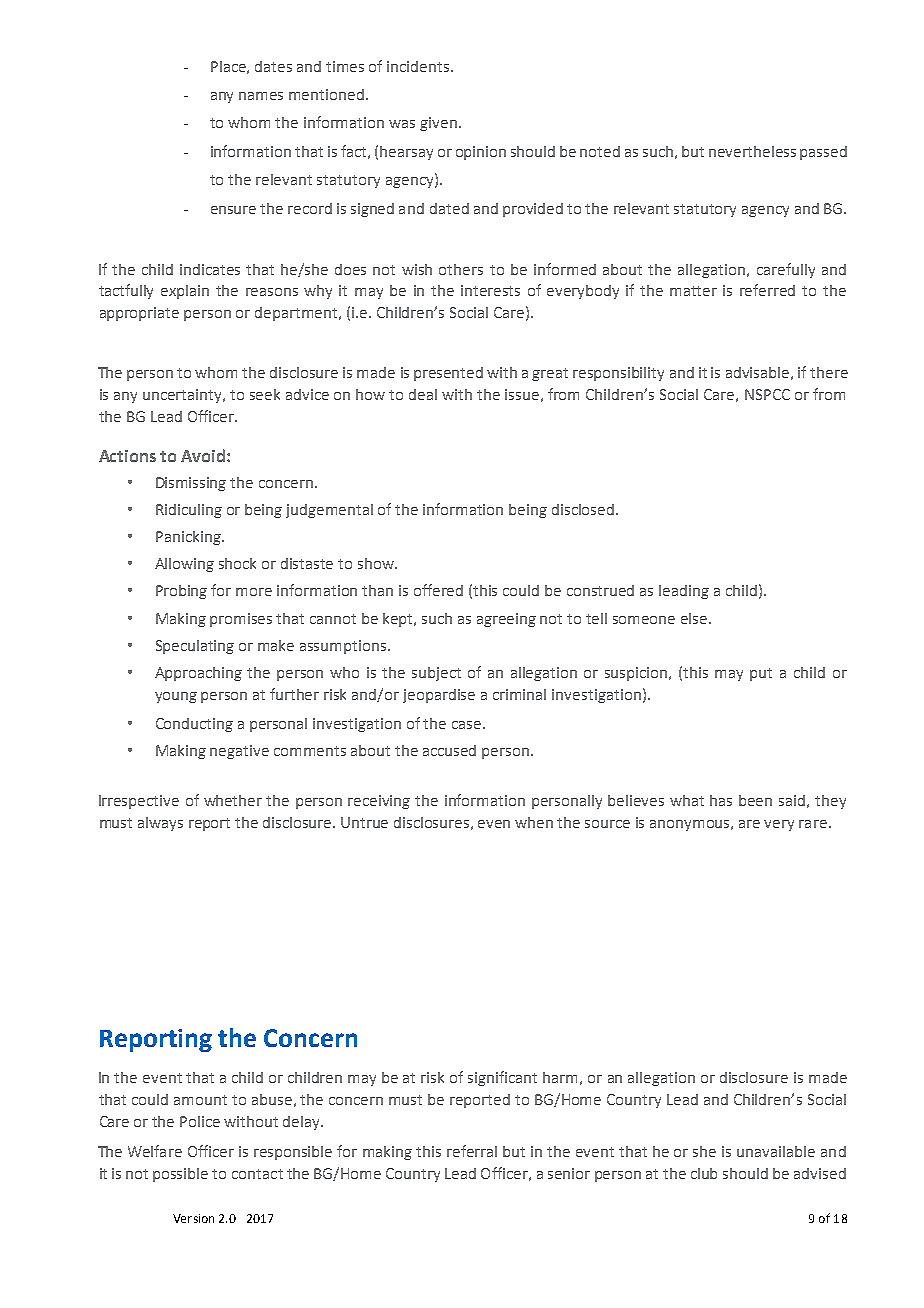 This page has height=1308, width=924. Describe the element at coordinates (752, 151) in the page. I see `nevertheless` at that location.
